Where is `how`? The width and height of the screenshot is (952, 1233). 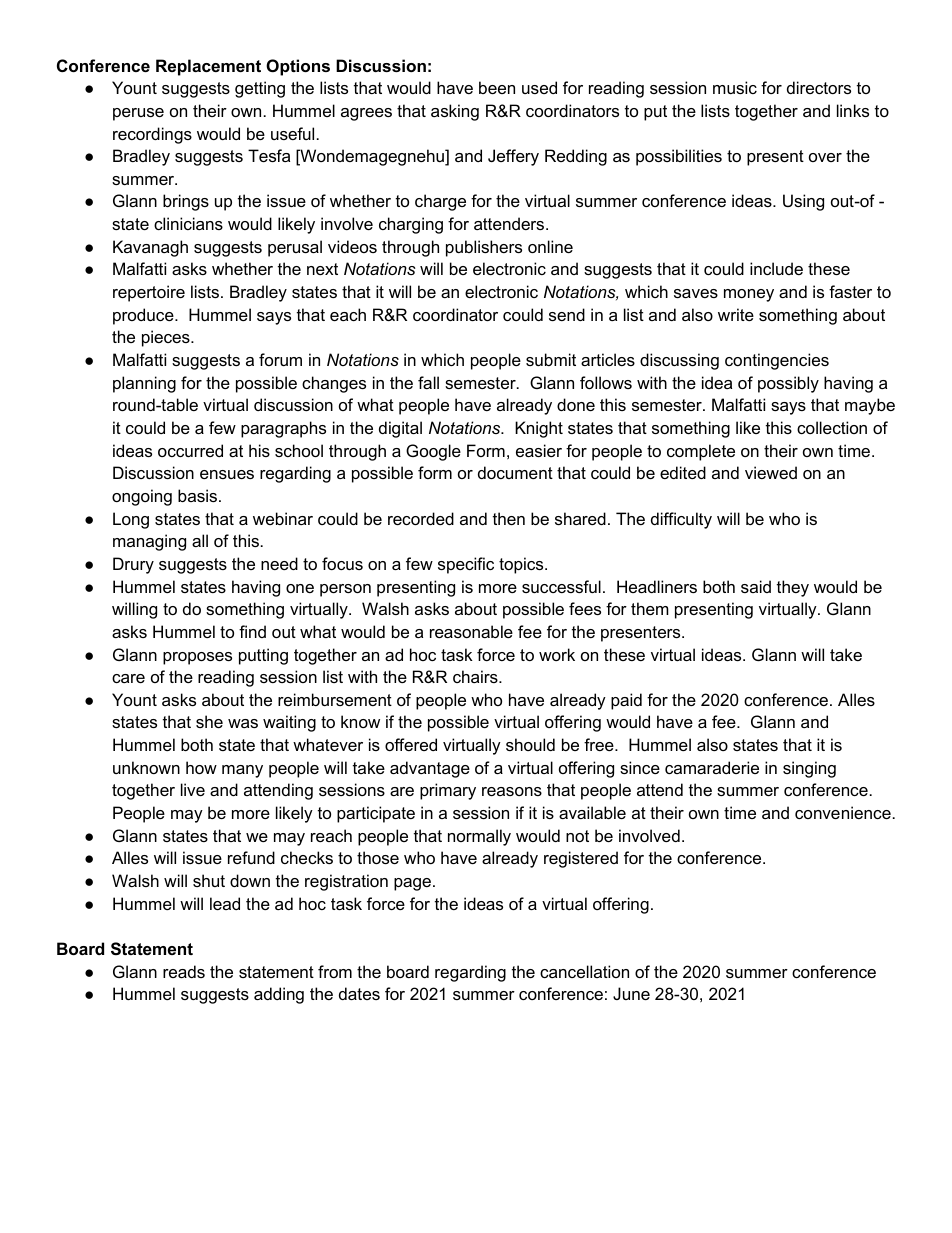 how is located at coordinates (201, 767).
